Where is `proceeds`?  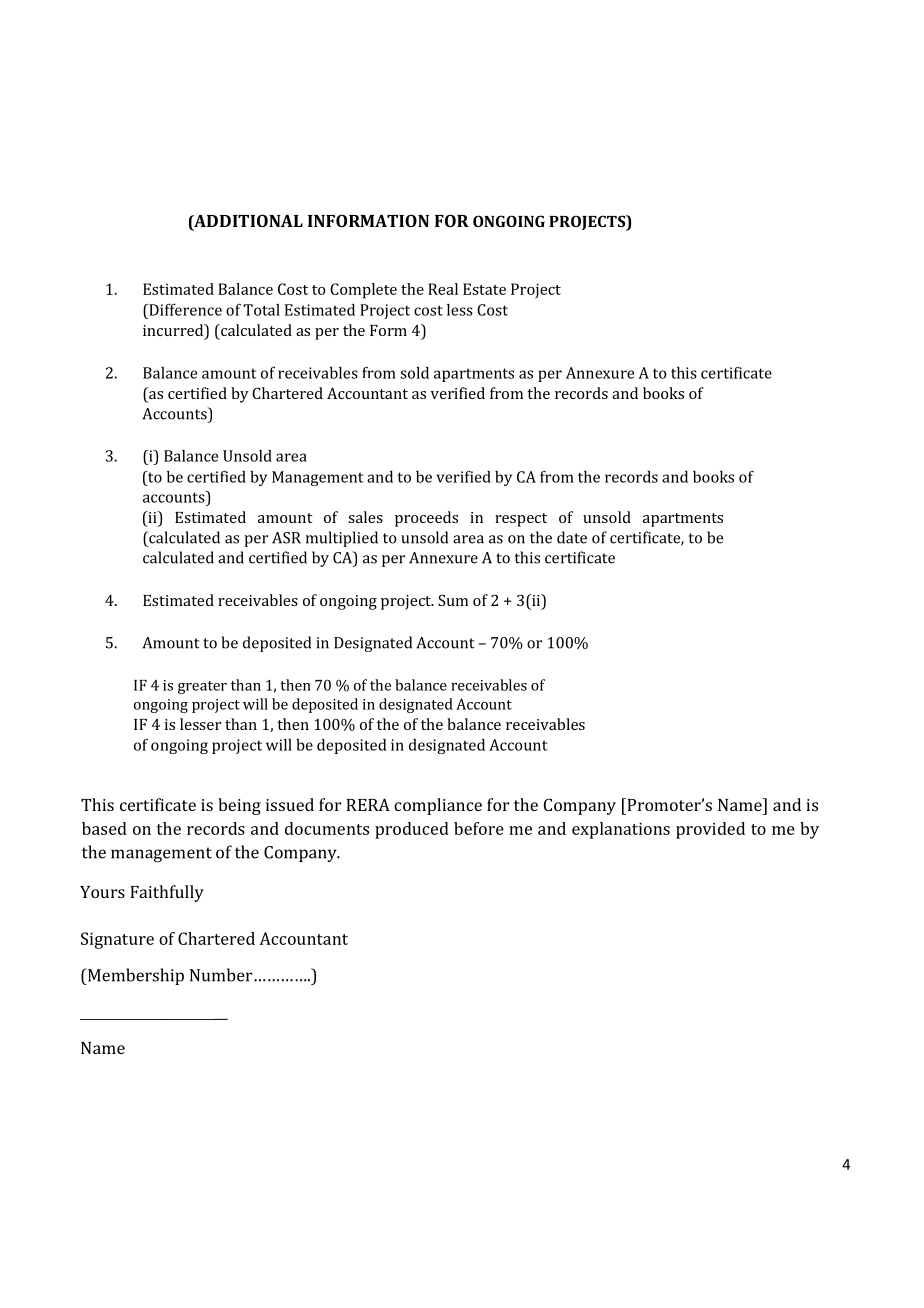 proceeds is located at coordinates (426, 519).
